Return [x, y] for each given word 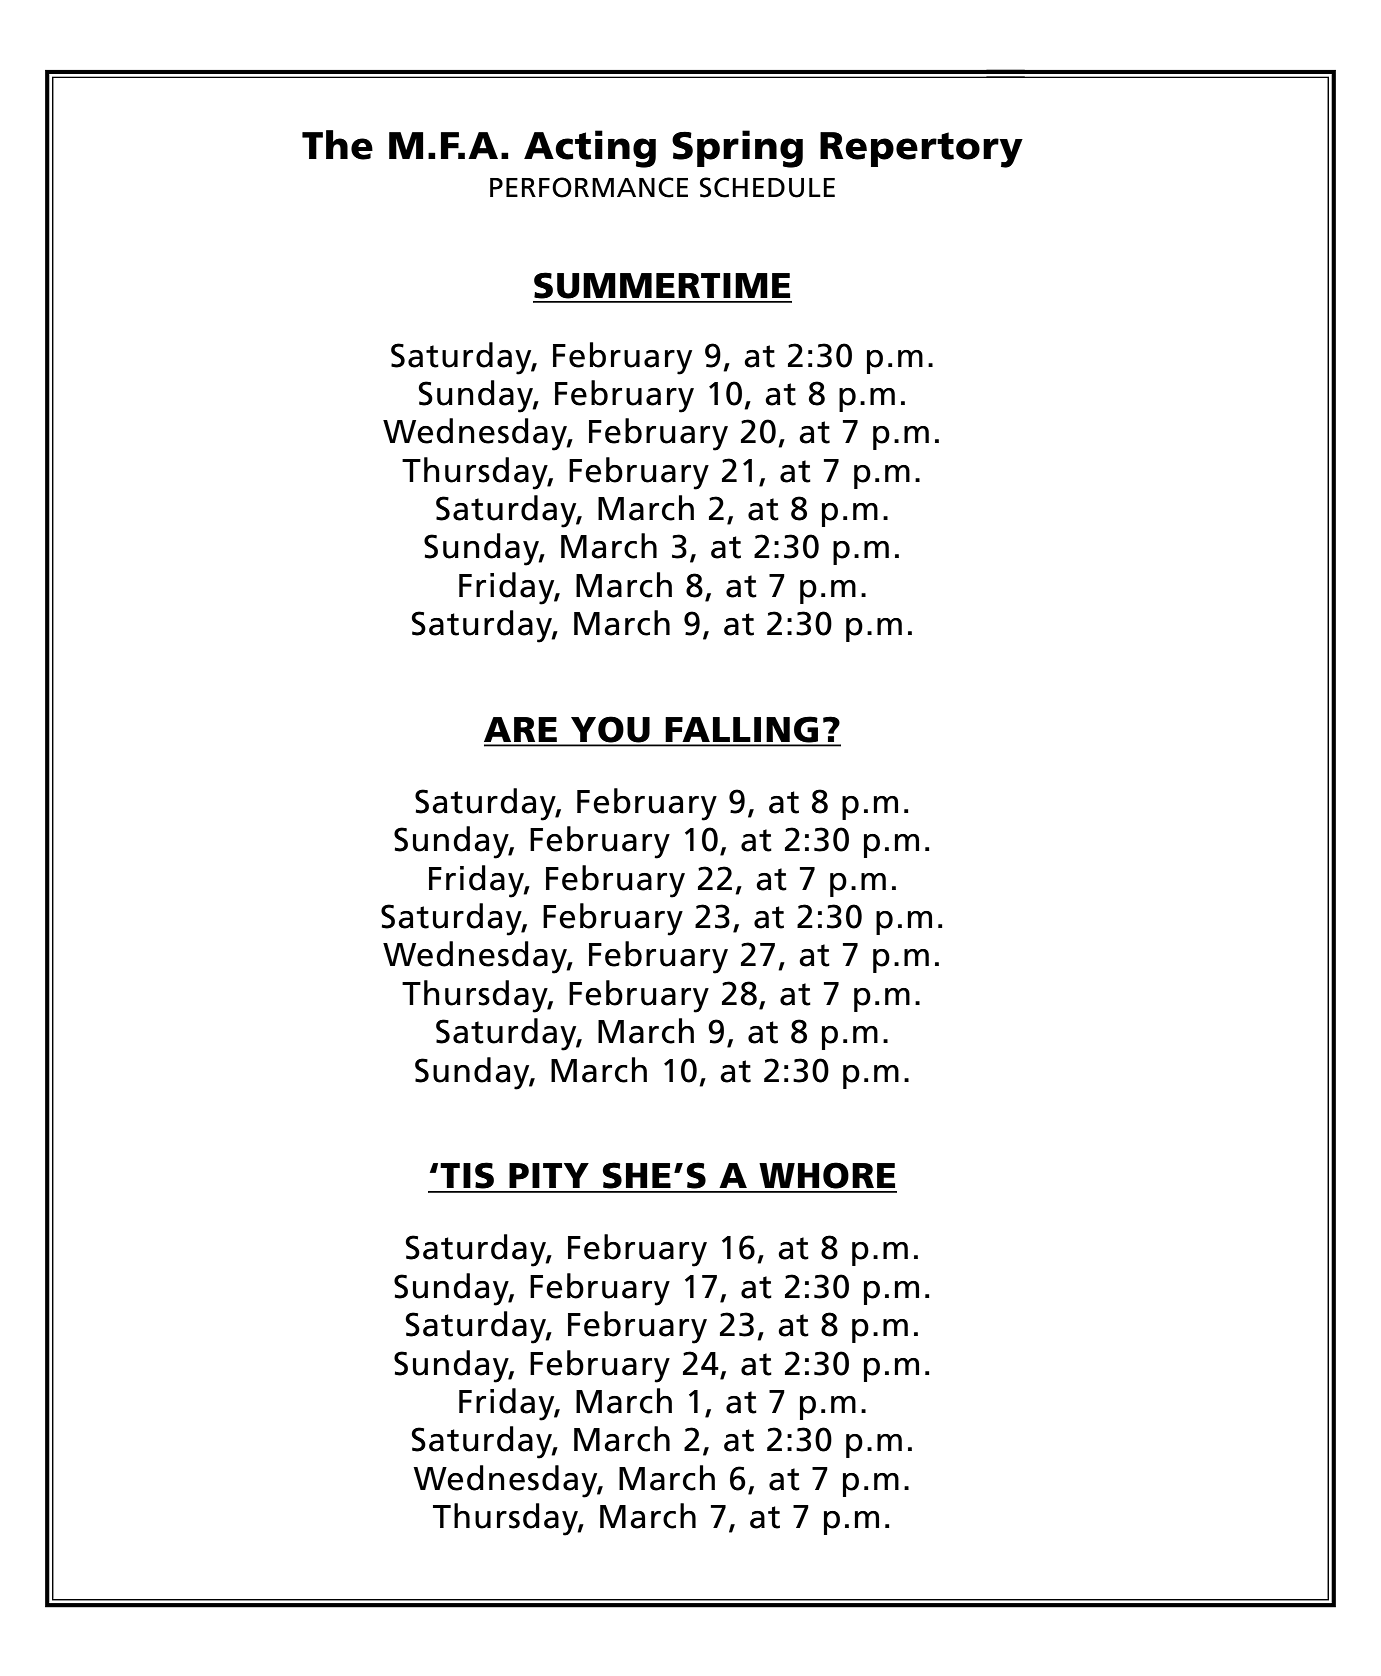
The [337, 145]
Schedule [767, 187]
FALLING [742, 731]
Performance [589, 187]
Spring [737, 149]
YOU [610, 731]
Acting [590, 149]
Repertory [921, 150]
